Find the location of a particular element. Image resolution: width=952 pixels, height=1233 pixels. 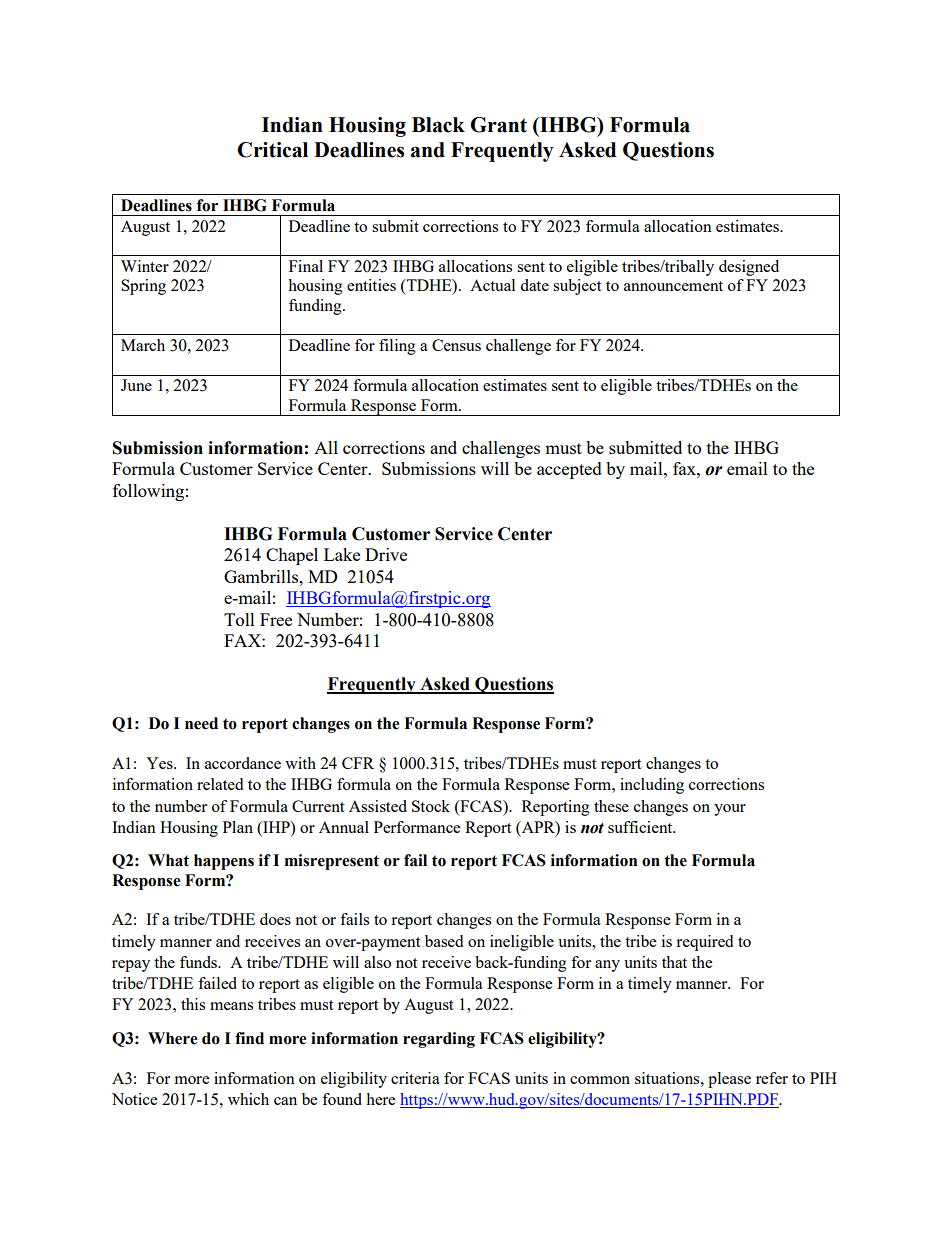

Toll is located at coordinates (239, 619).
